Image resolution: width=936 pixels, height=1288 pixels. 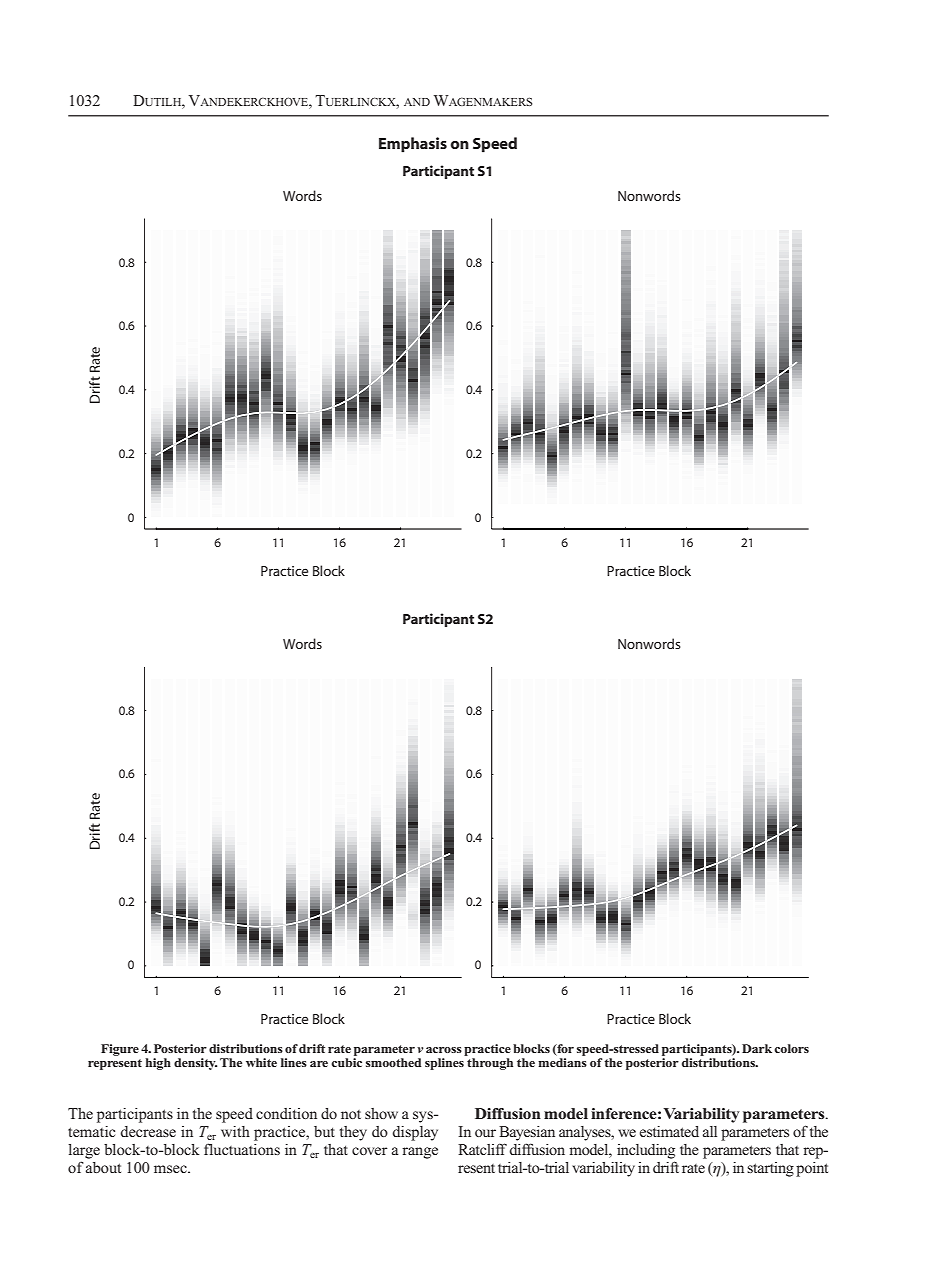 I want to click on colors, so click(x=791, y=1048).
